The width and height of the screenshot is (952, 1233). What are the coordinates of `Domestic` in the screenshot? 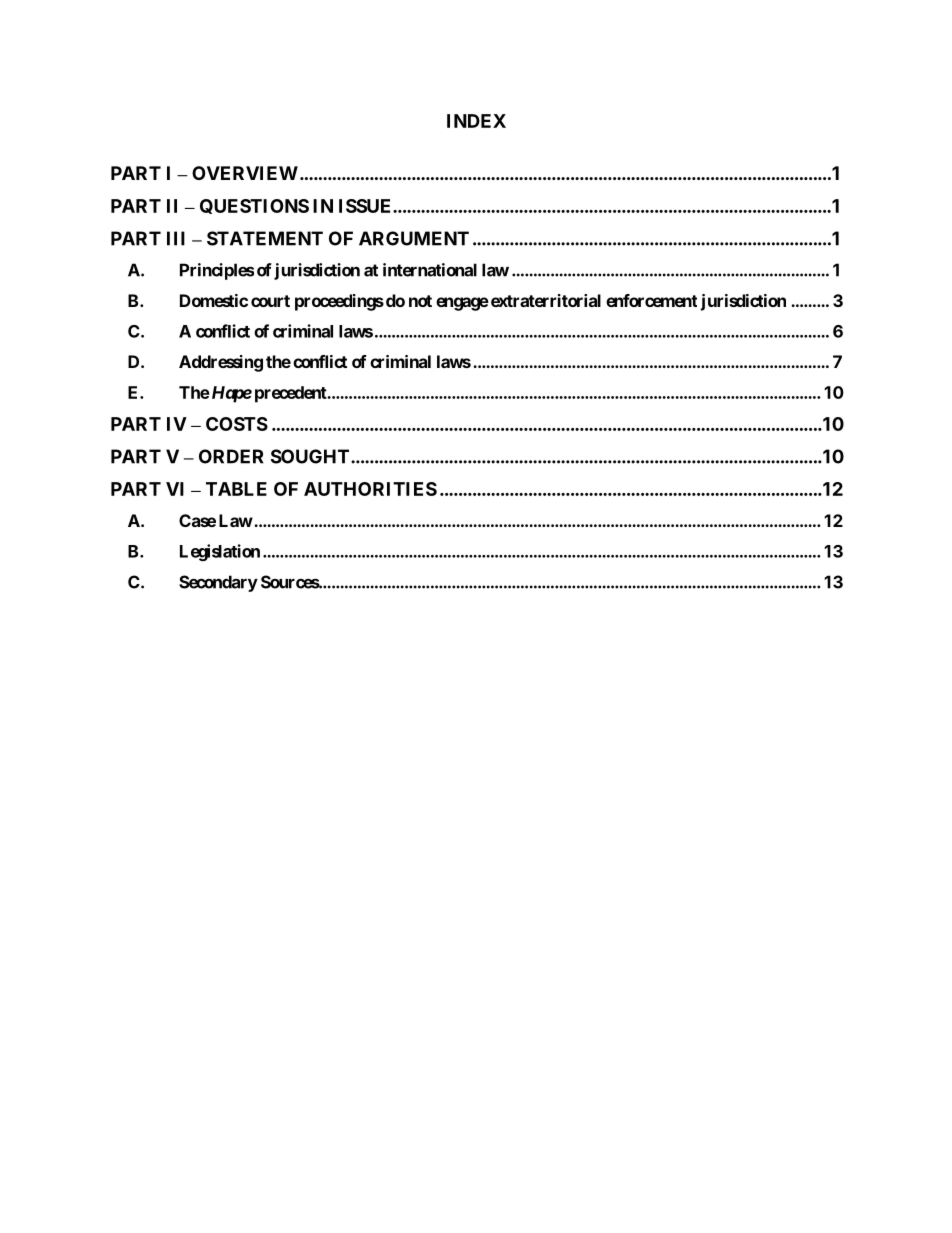 It's located at (214, 300).
